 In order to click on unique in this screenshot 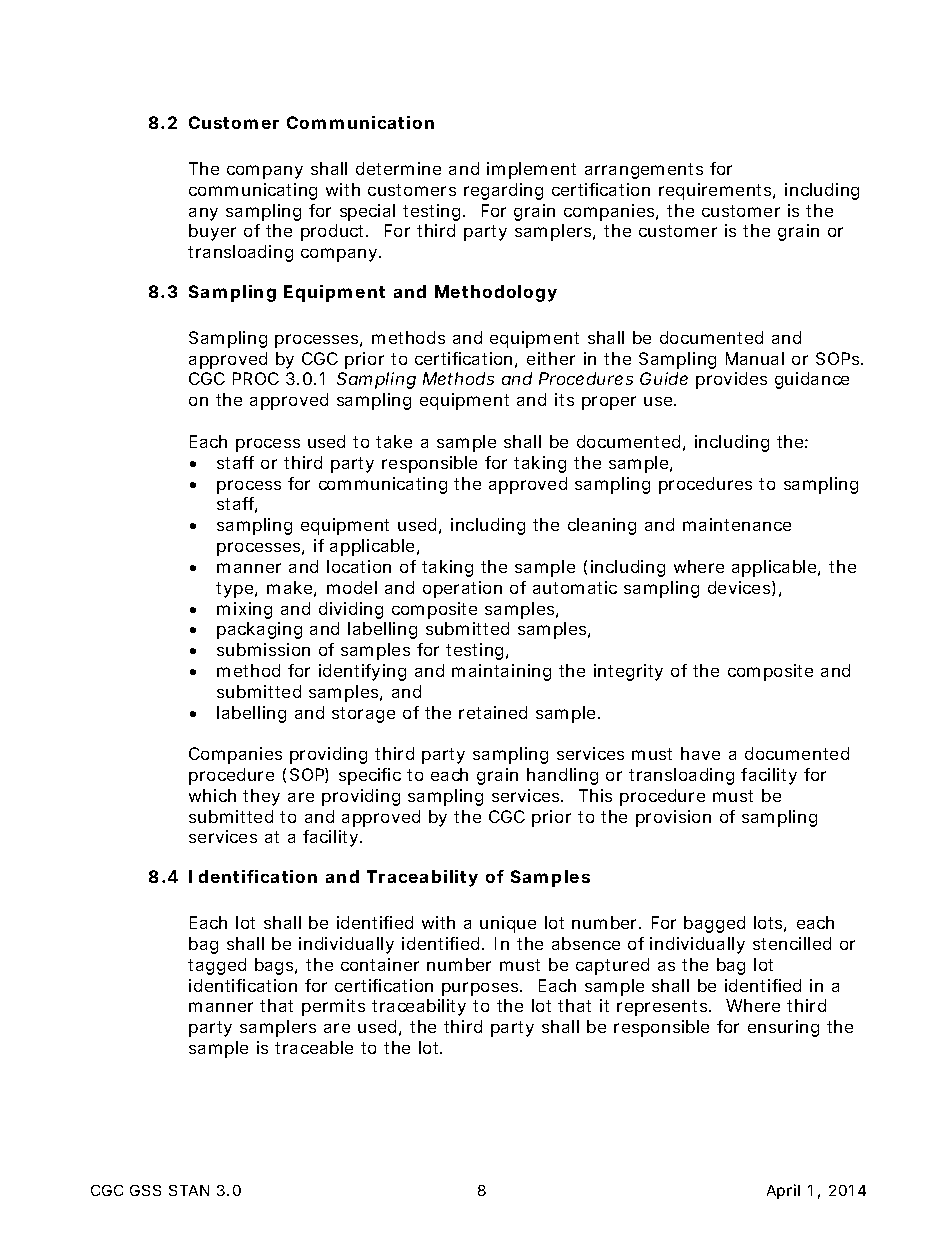, I will do `click(508, 924)`.
